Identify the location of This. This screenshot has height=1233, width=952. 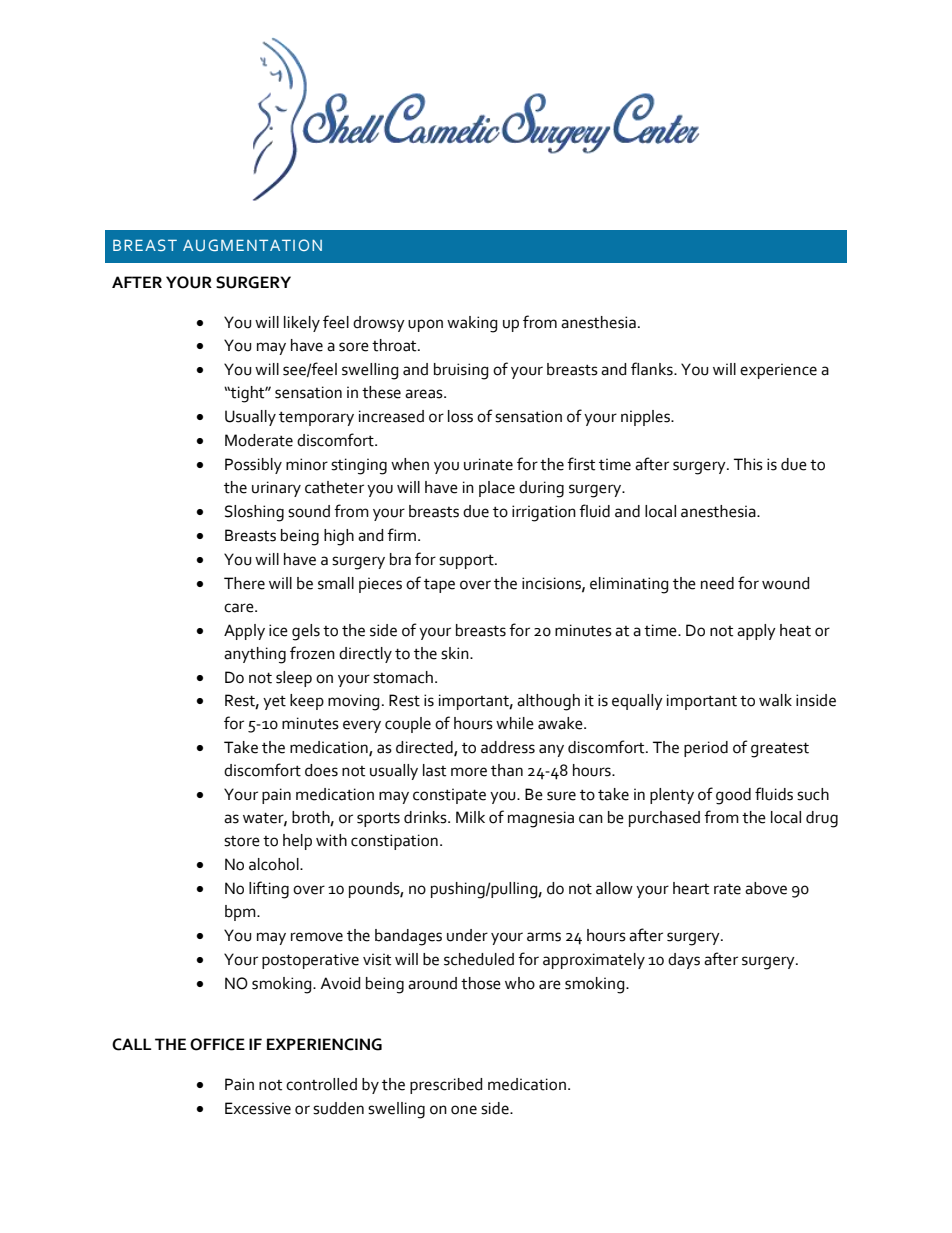
(748, 464).
